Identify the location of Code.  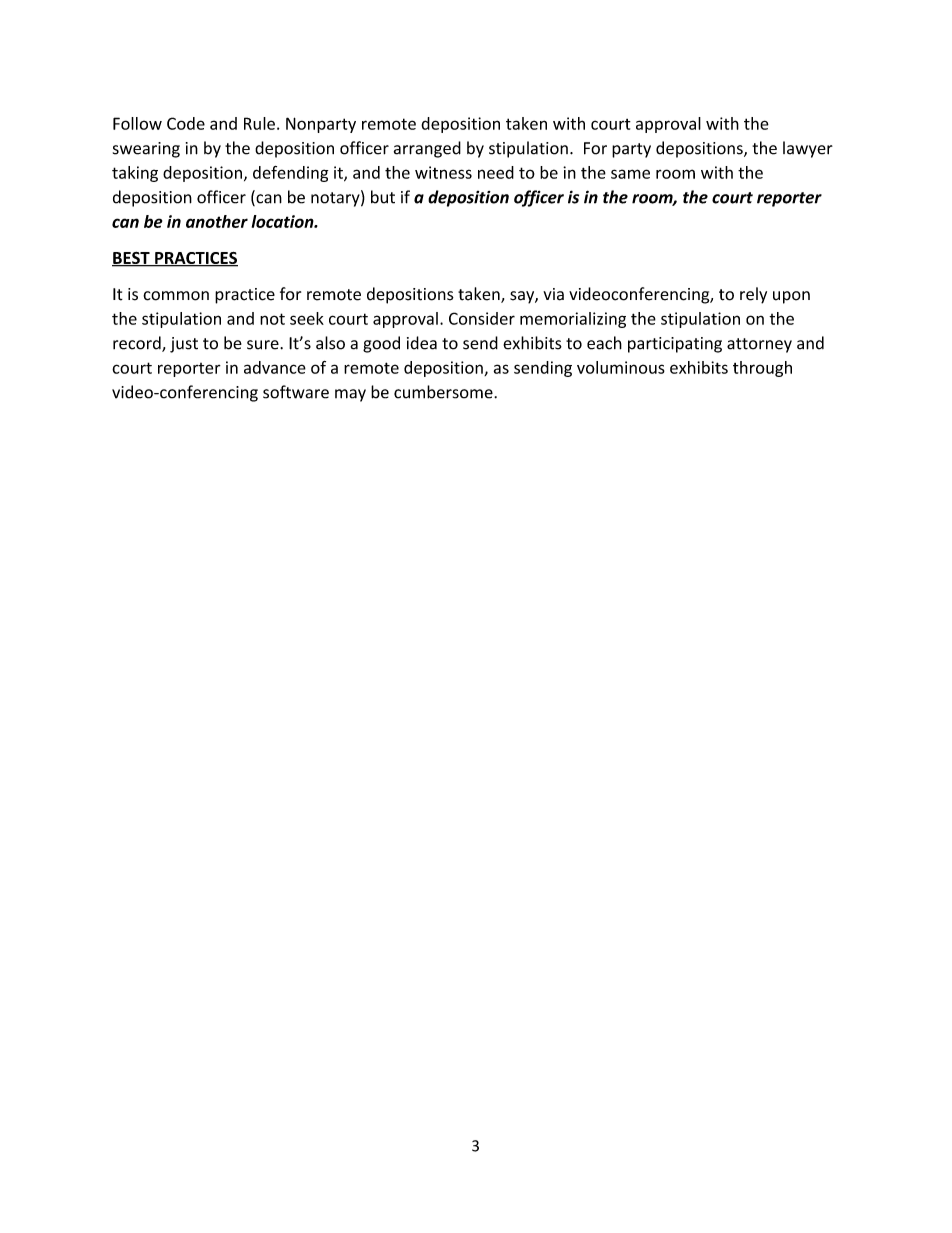
(186, 123).
